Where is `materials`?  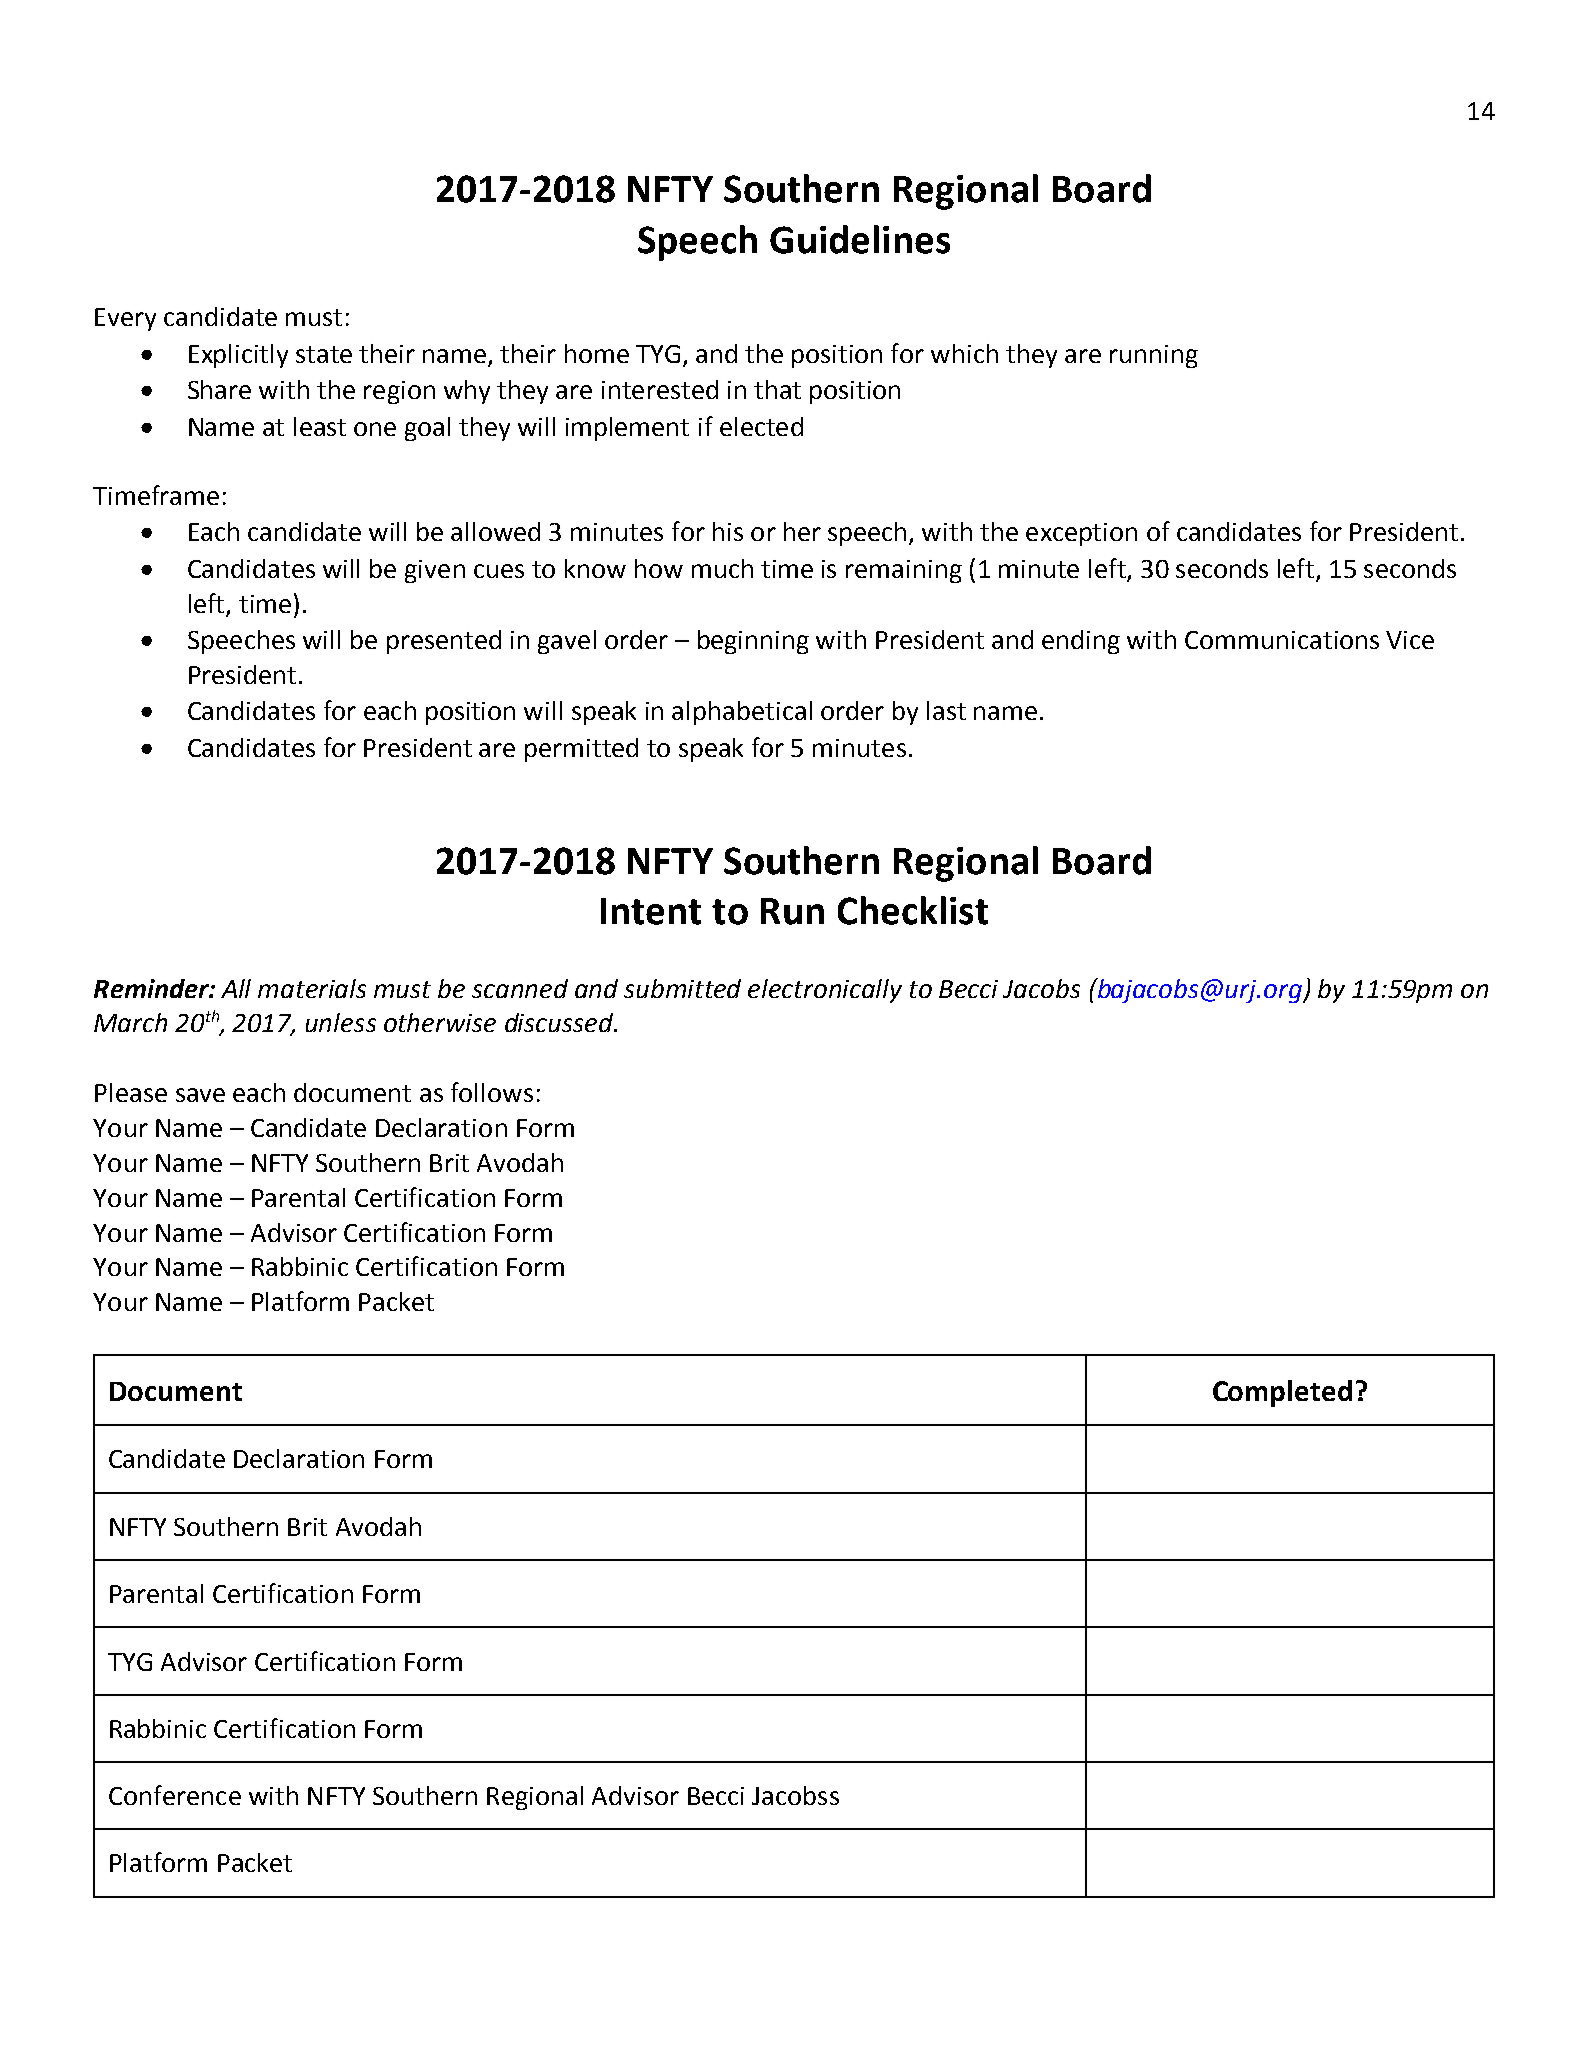
materials is located at coordinates (312, 988).
